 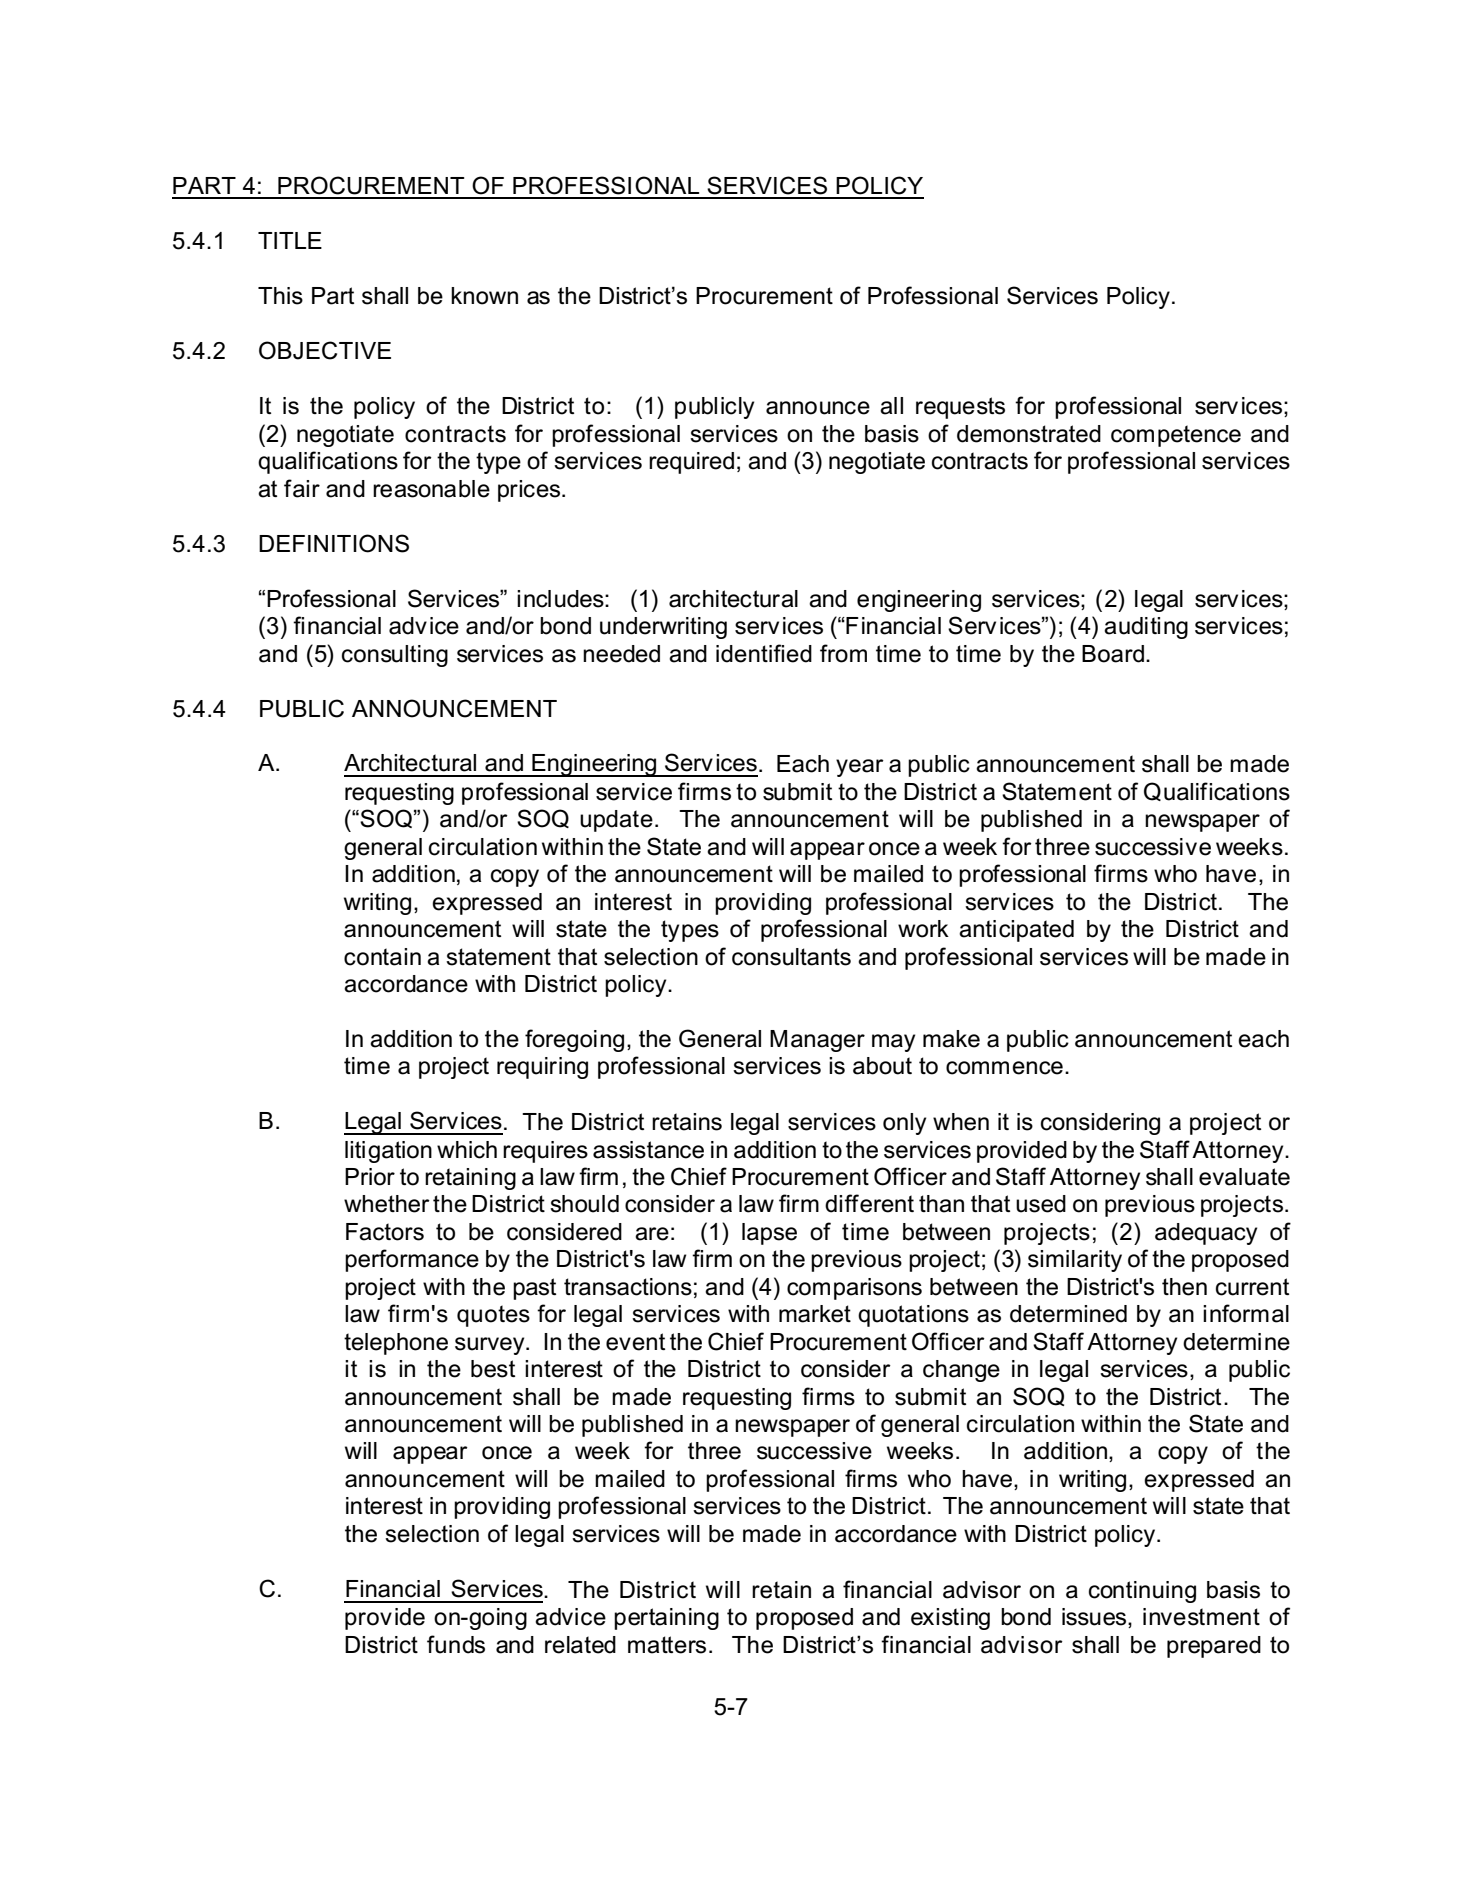 What do you see at coordinates (388, 1152) in the image?
I see `litigation` at bounding box center [388, 1152].
